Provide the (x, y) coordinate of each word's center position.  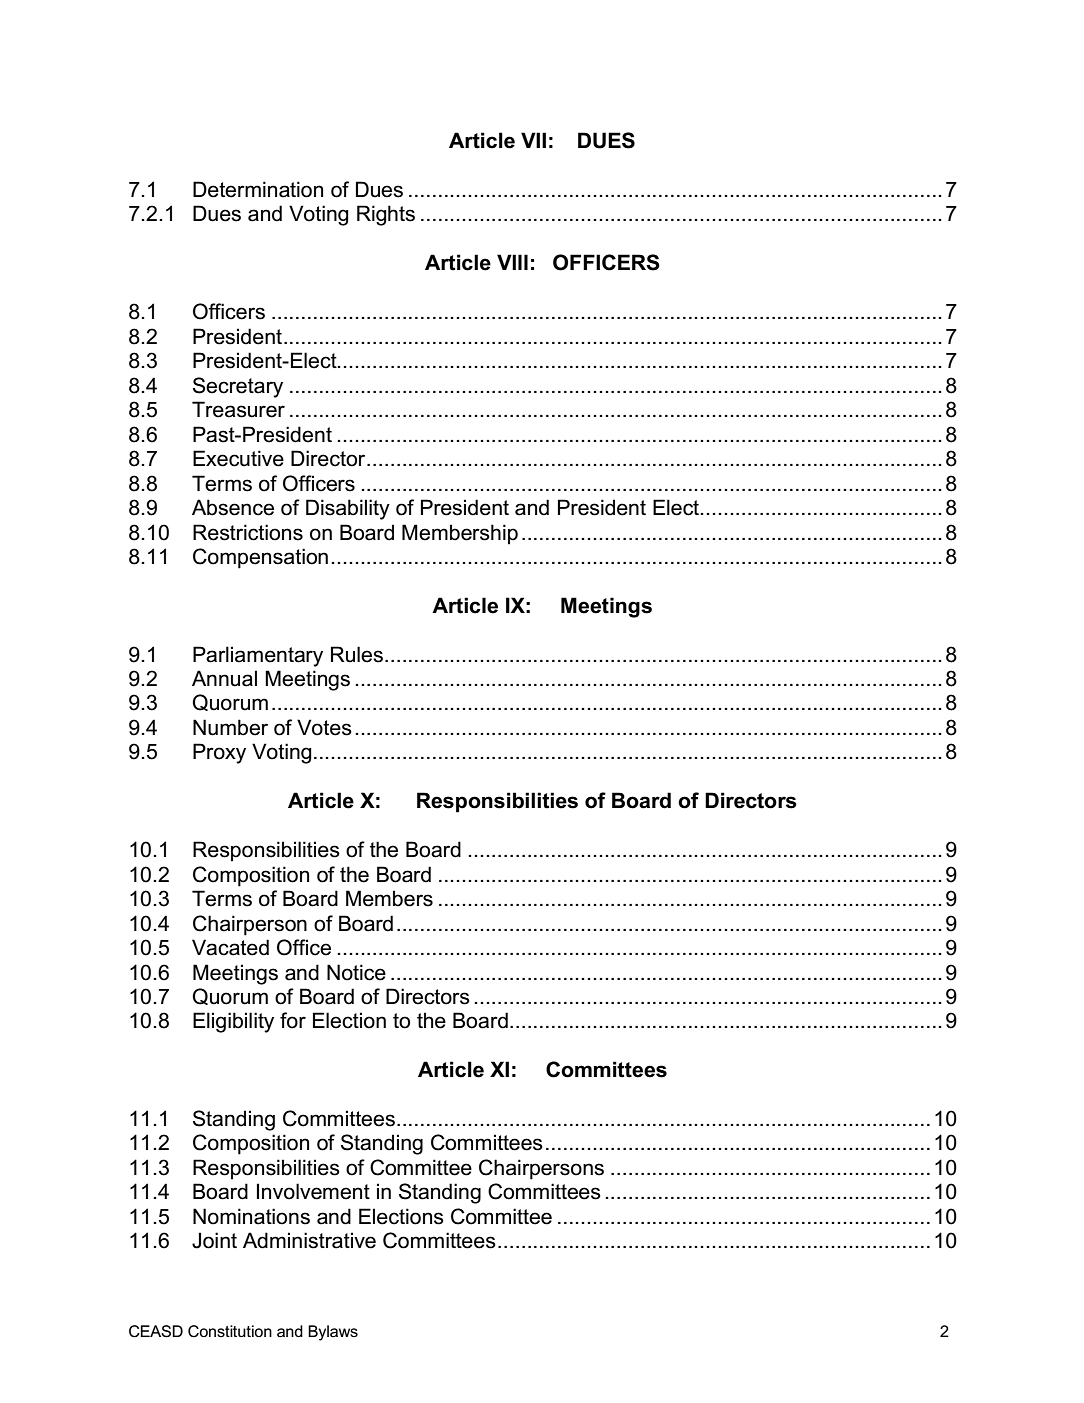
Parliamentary (258, 656)
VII (533, 140)
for (293, 1020)
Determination (258, 189)
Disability (348, 509)
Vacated (230, 947)
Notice (356, 972)
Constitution (230, 1331)
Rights (386, 215)
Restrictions (248, 532)
